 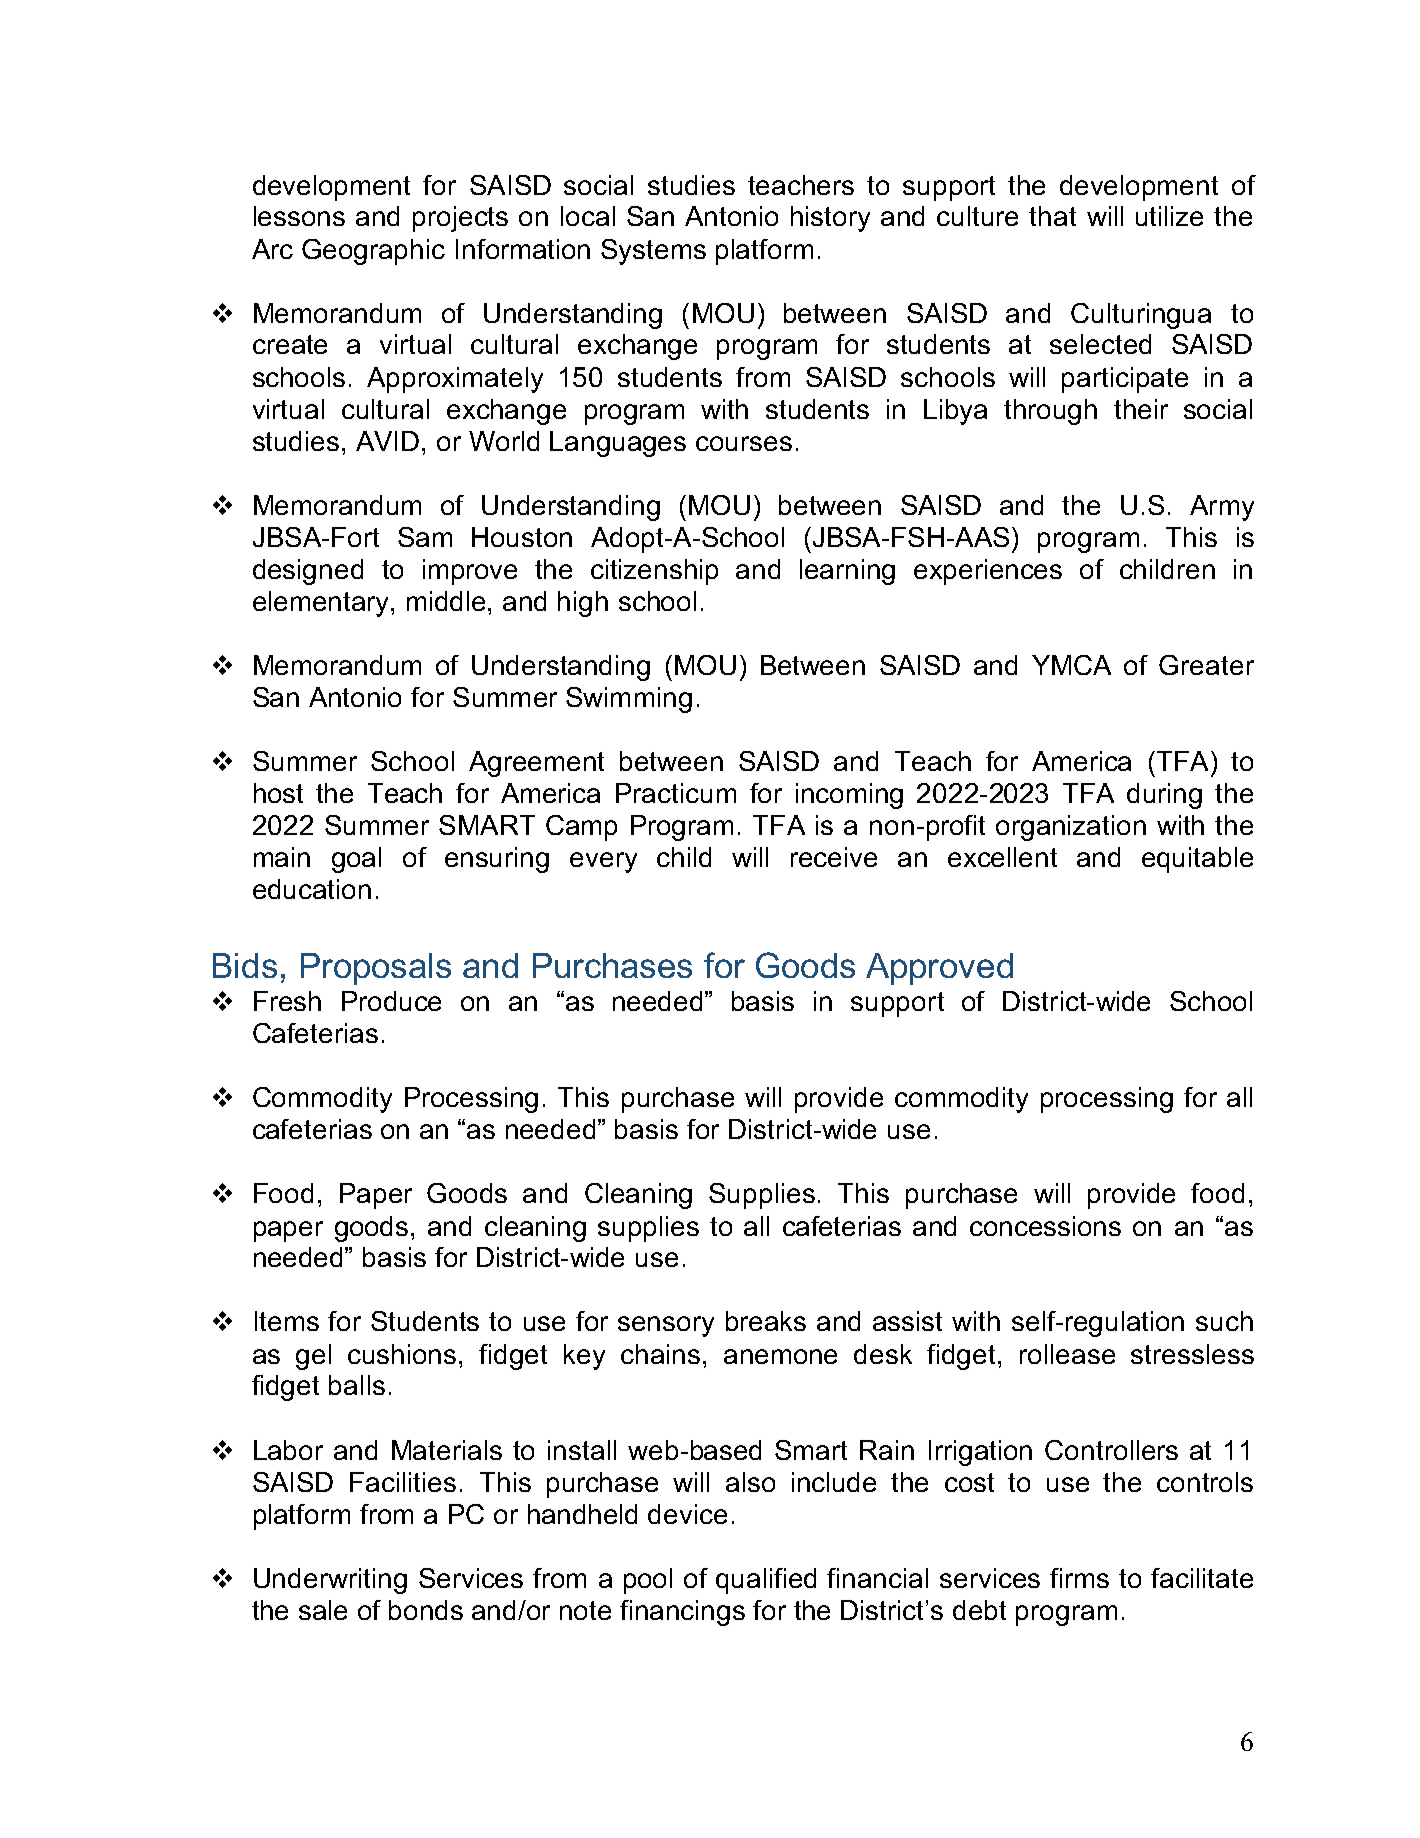 I want to click on that, so click(x=1052, y=216).
